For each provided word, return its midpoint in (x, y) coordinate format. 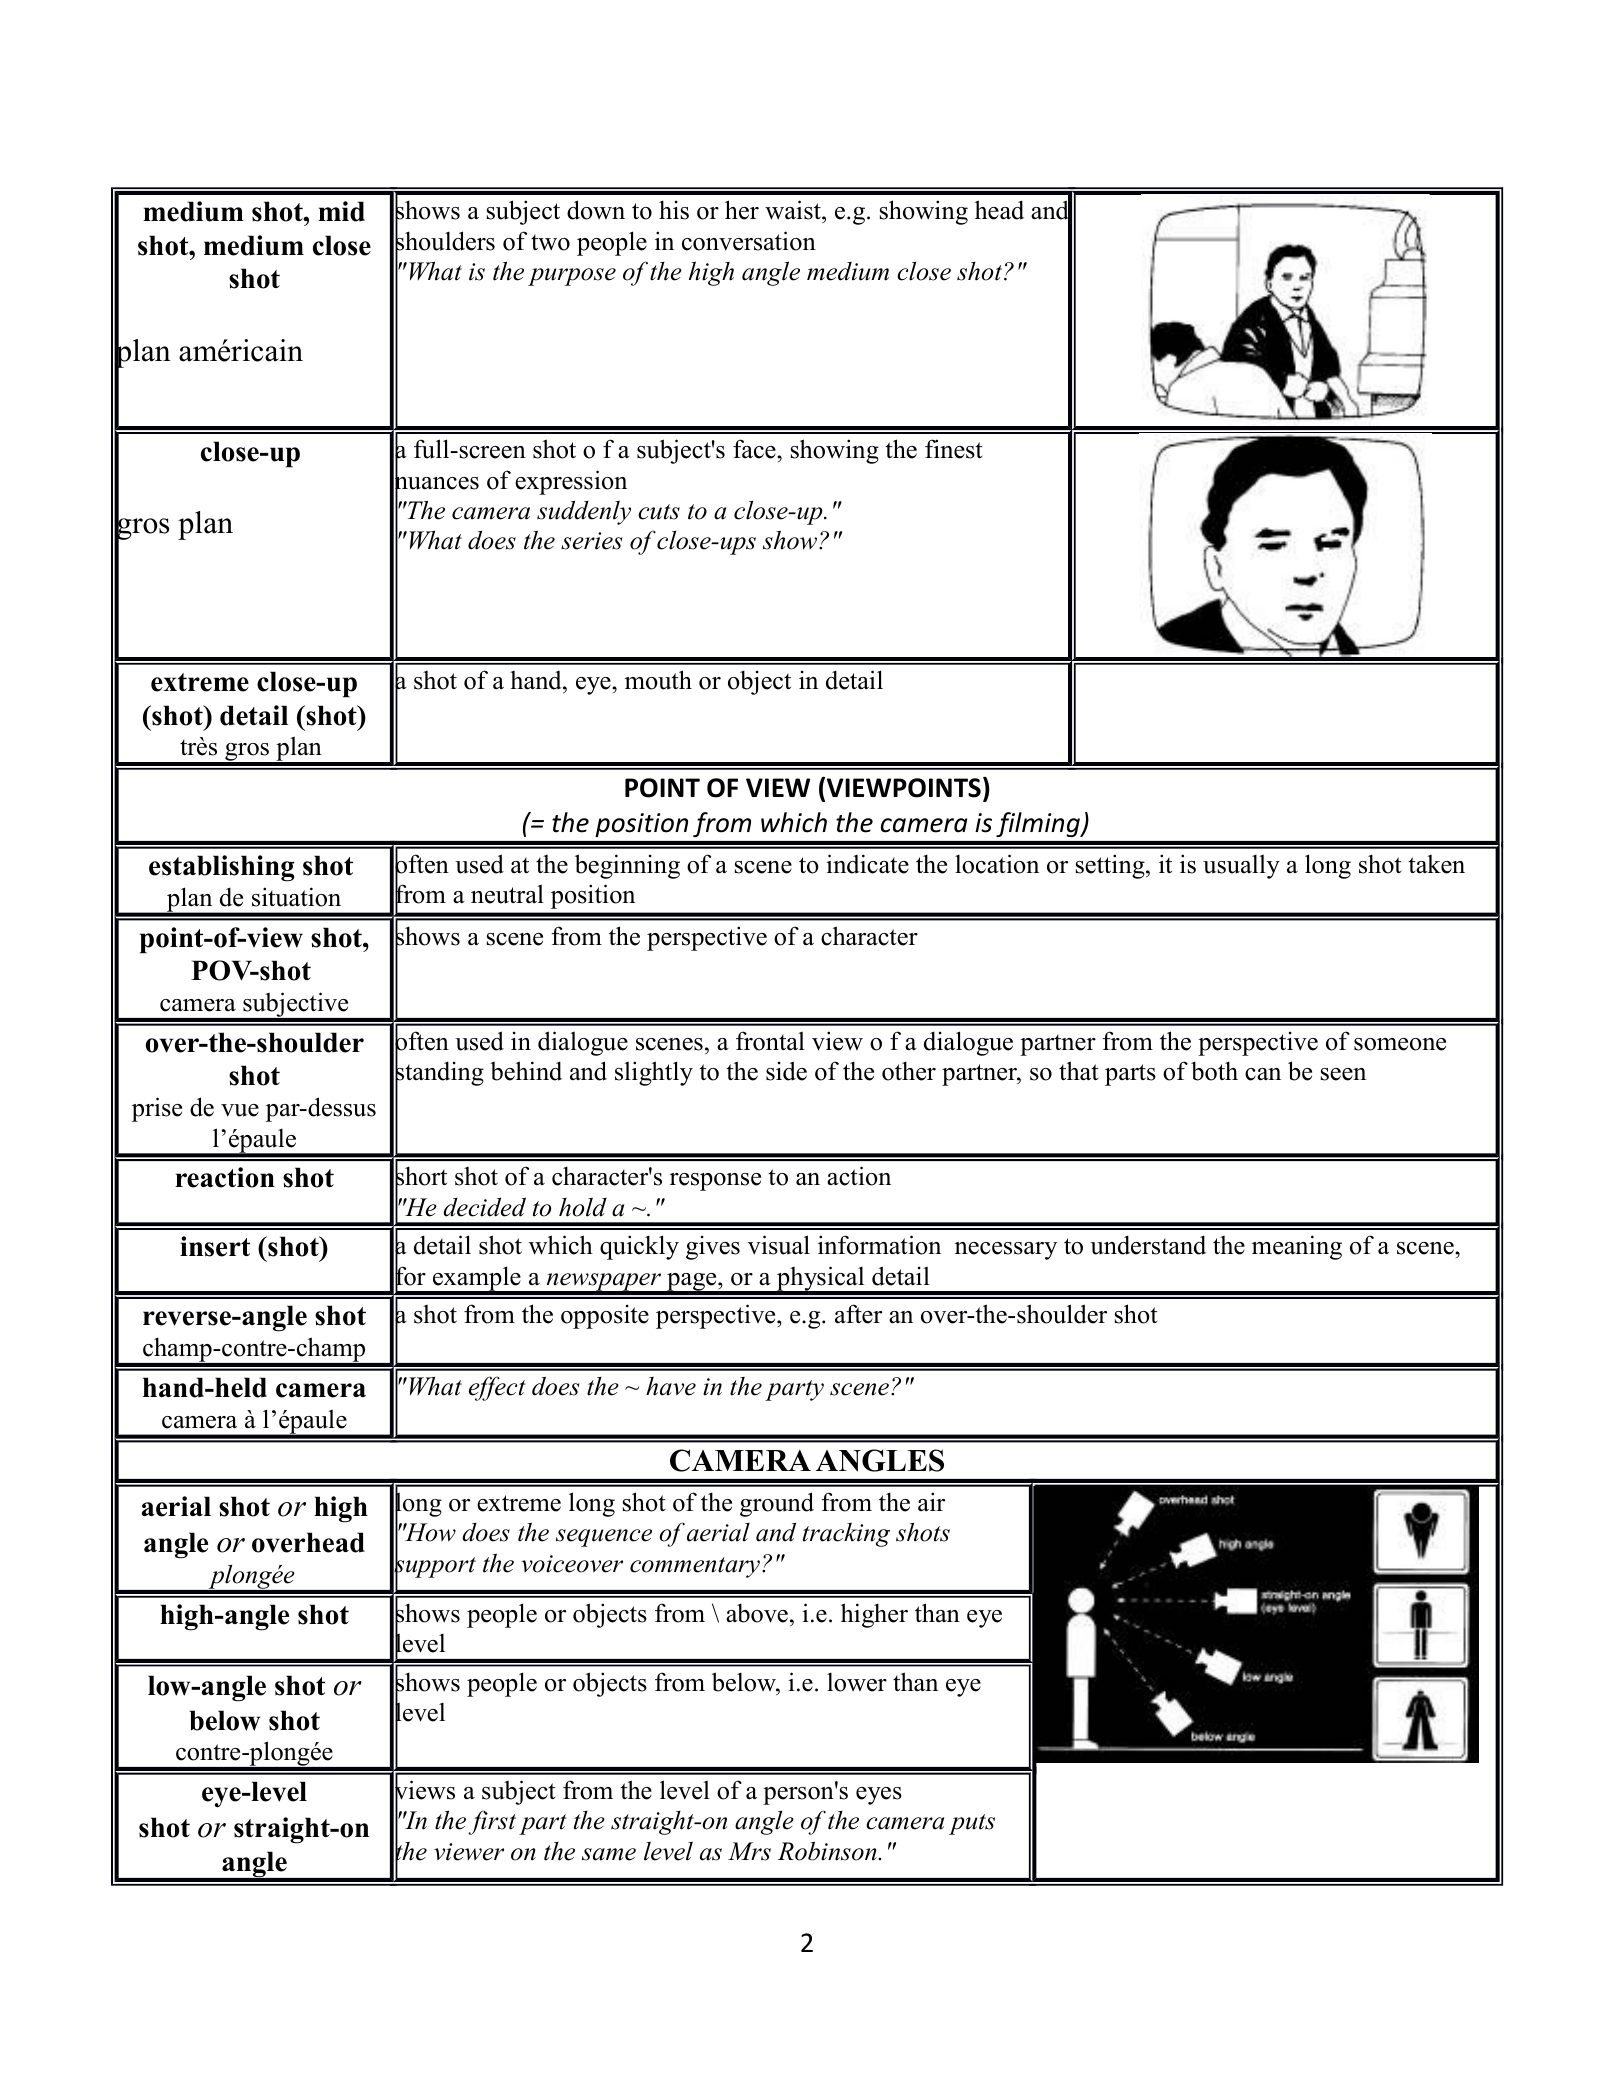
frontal (770, 1041)
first (492, 1822)
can (1263, 1074)
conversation (749, 241)
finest (954, 449)
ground (777, 1504)
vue (240, 1110)
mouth (658, 680)
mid (341, 211)
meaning (1297, 1247)
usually (1241, 866)
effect (497, 1388)
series (591, 541)
